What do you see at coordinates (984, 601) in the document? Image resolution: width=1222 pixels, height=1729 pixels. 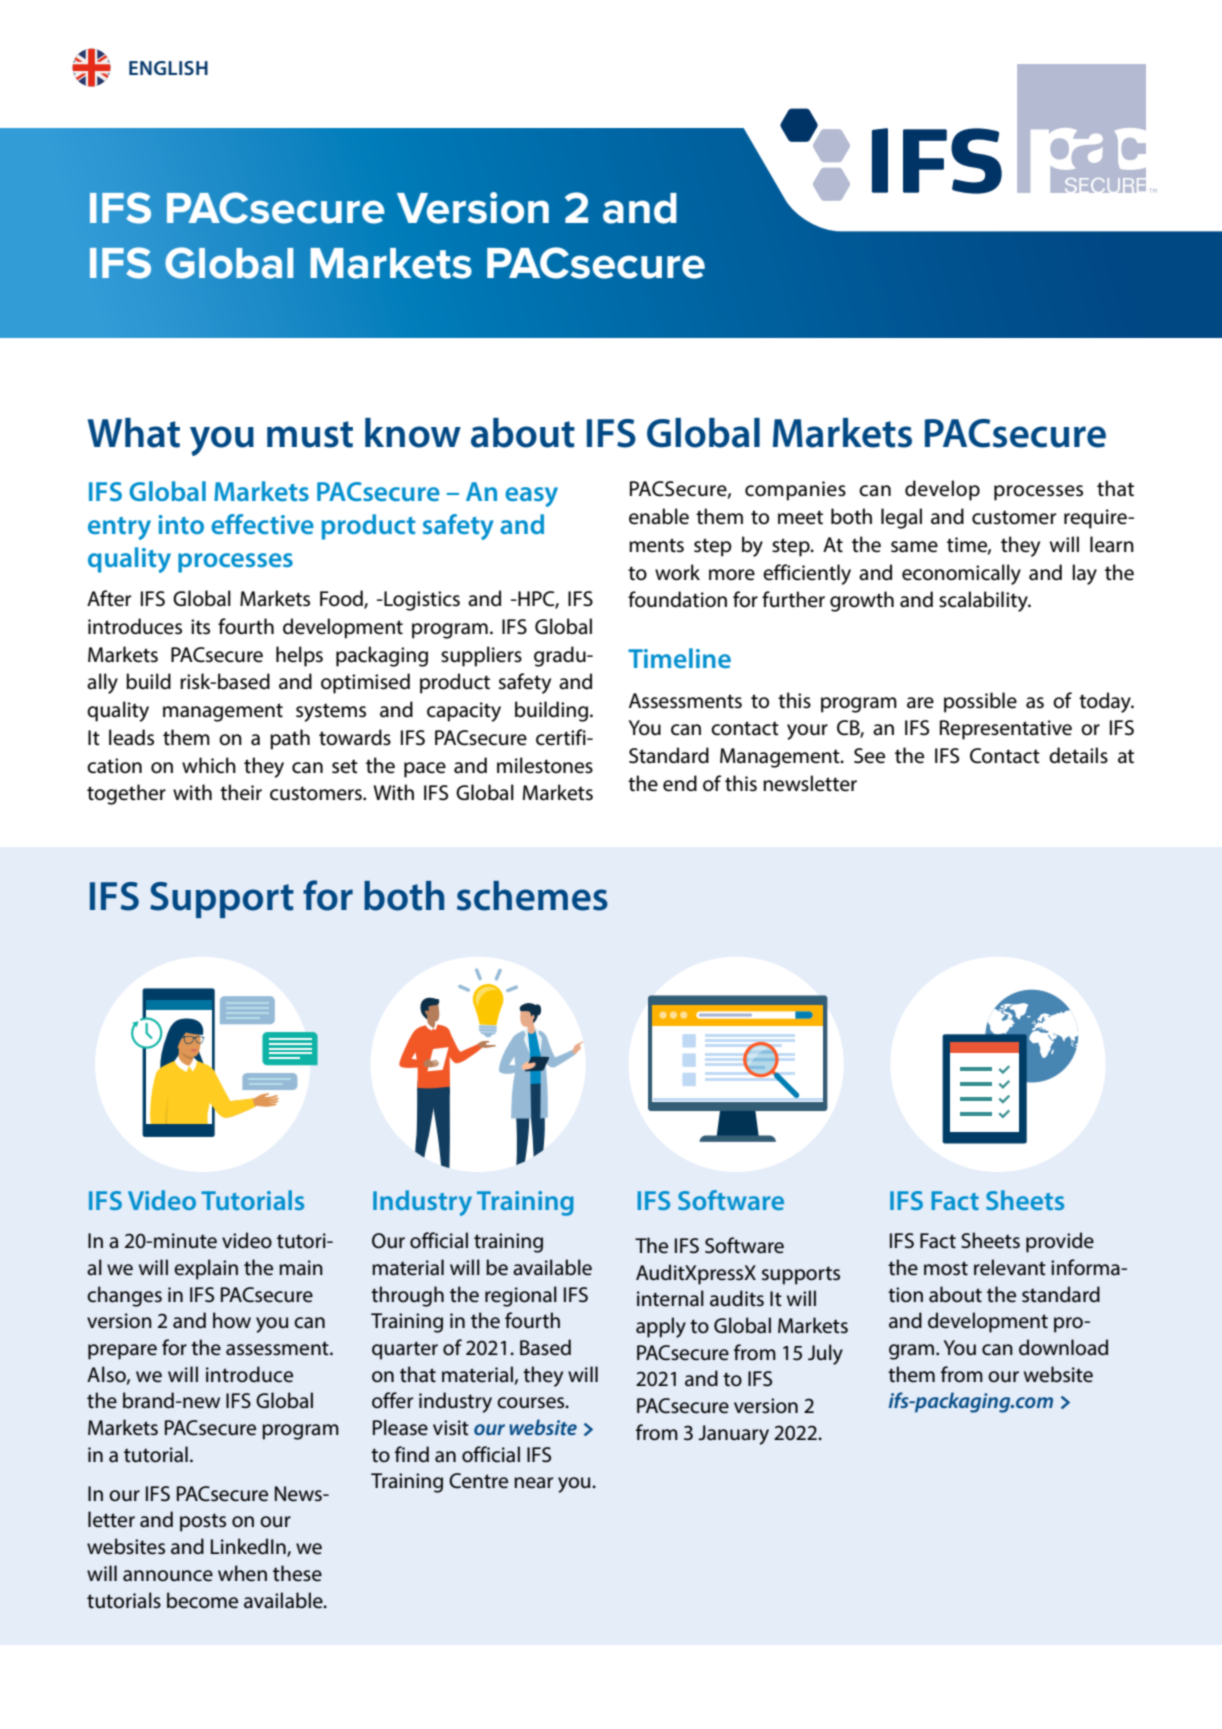 I see `scalability` at bounding box center [984, 601].
